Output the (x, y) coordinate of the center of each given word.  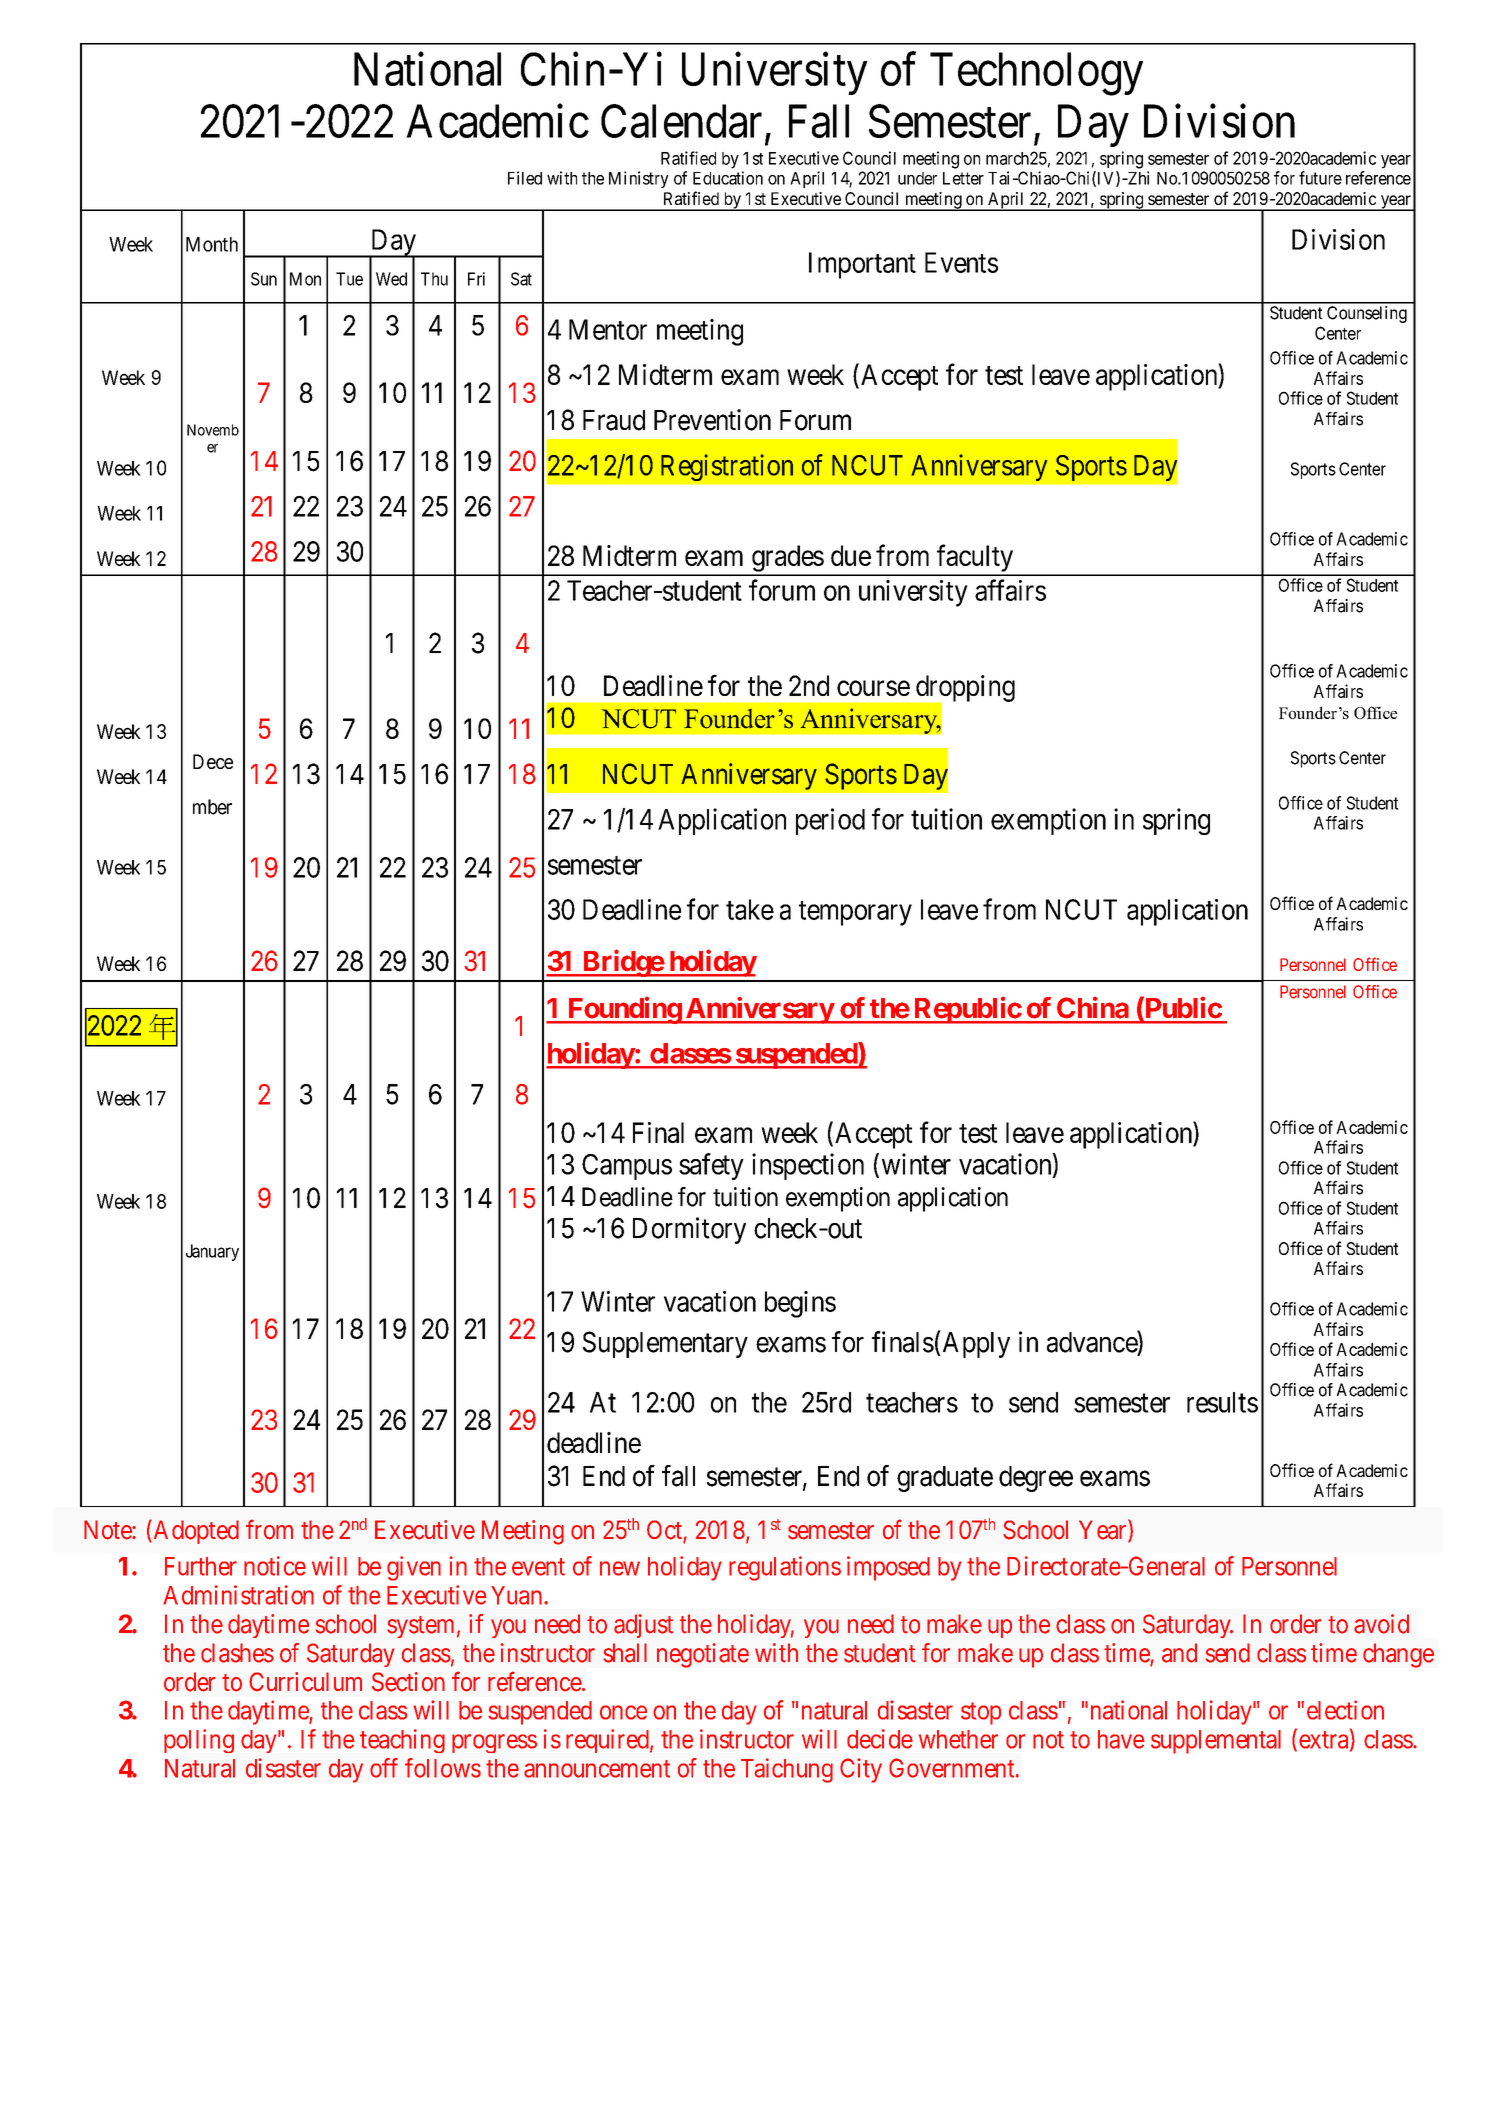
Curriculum (305, 1682)
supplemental (1216, 1742)
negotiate (703, 1655)
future (1320, 178)
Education (728, 178)
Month (212, 244)
